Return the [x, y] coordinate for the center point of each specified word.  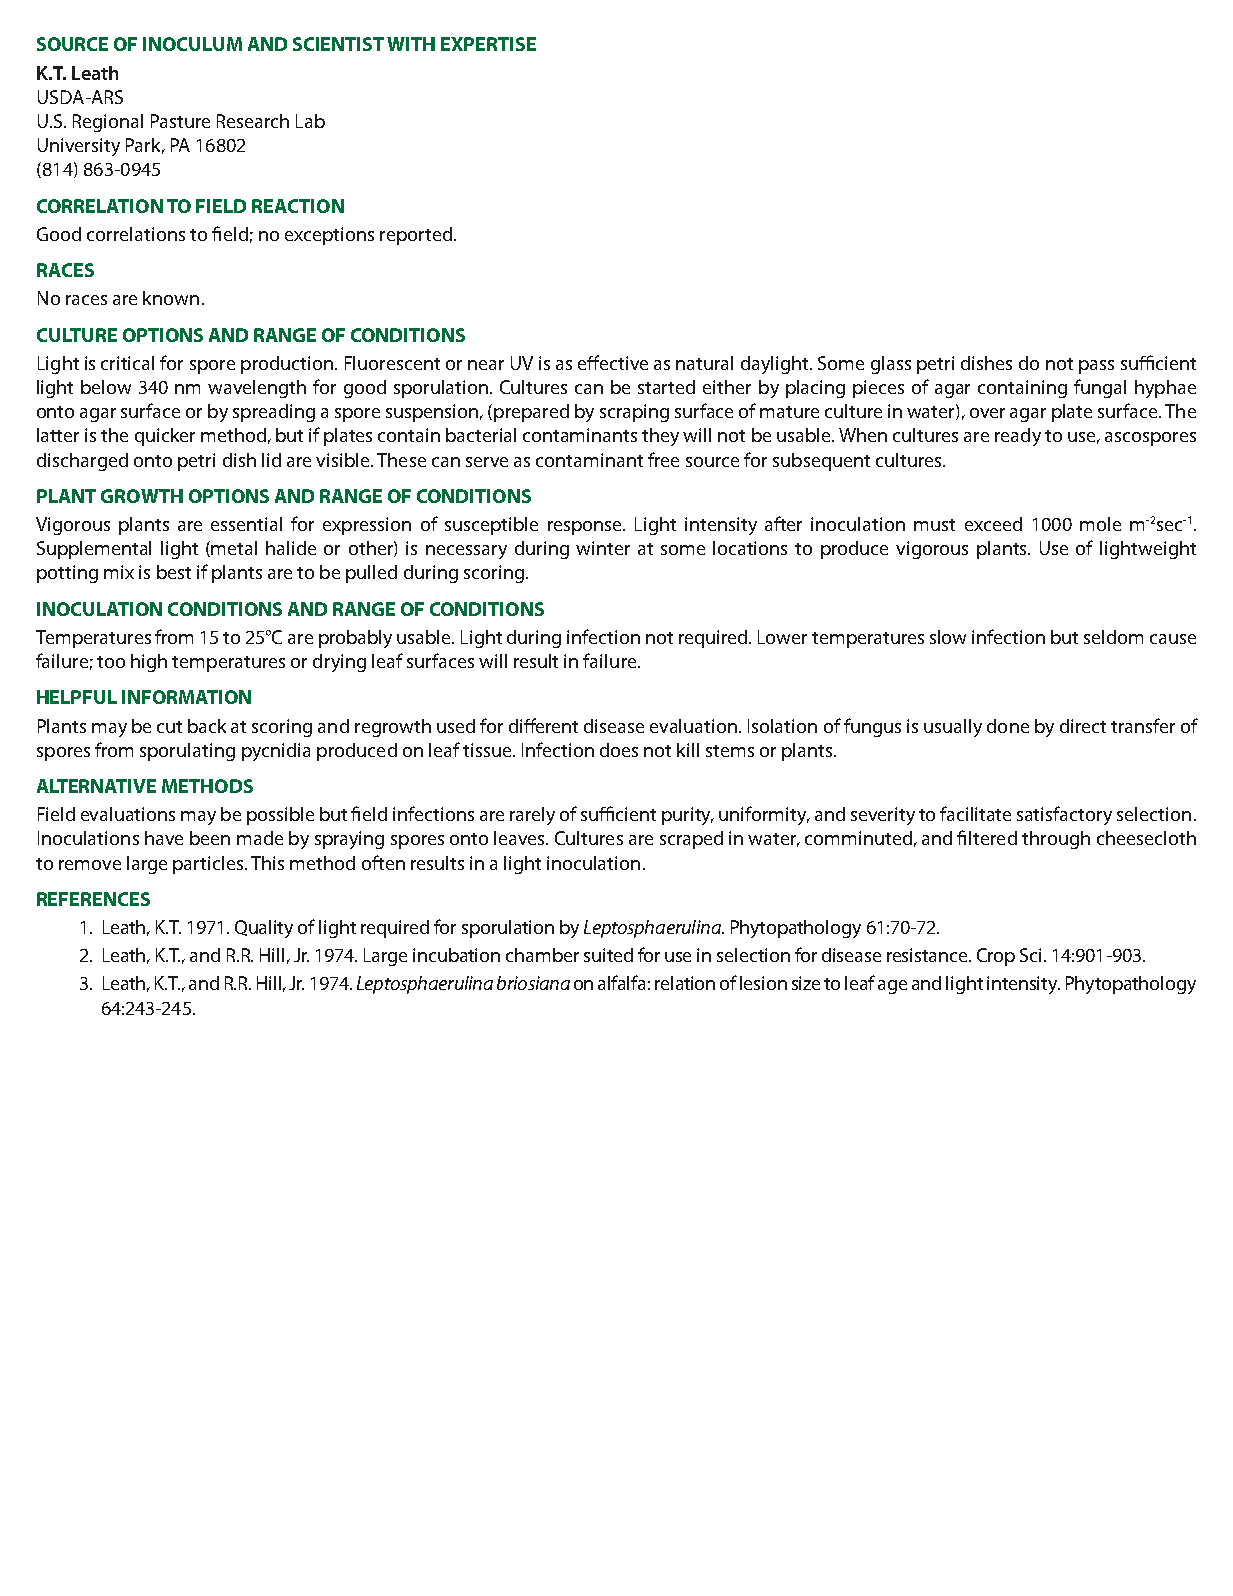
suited [608, 955]
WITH [411, 44]
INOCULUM [192, 44]
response [586, 528]
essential [246, 524]
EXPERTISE [488, 44]
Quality [264, 929]
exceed [993, 524]
